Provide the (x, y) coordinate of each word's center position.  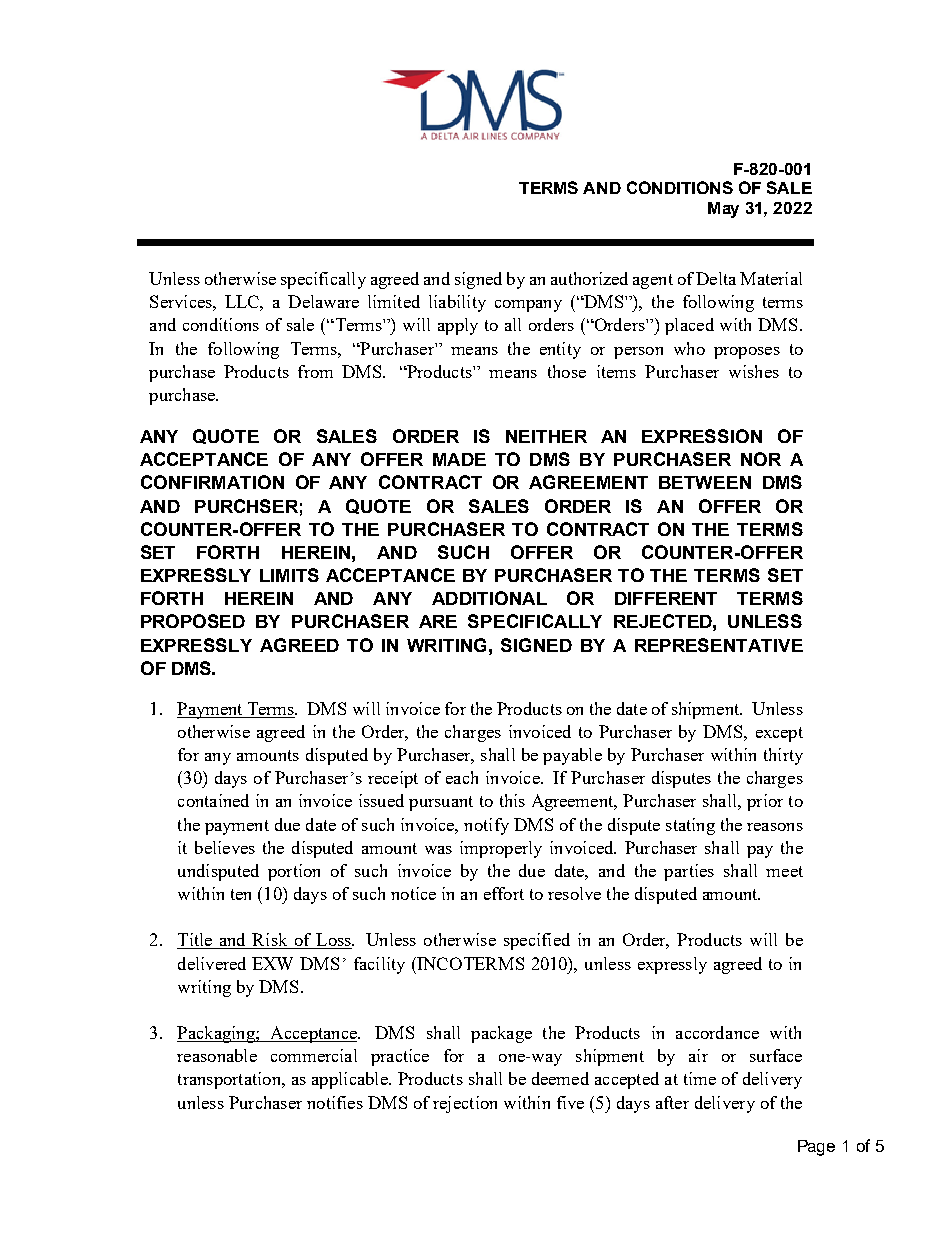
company (528, 306)
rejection (465, 1104)
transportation (230, 1080)
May (723, 210)
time (700, 1078)
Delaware (323, 301)
